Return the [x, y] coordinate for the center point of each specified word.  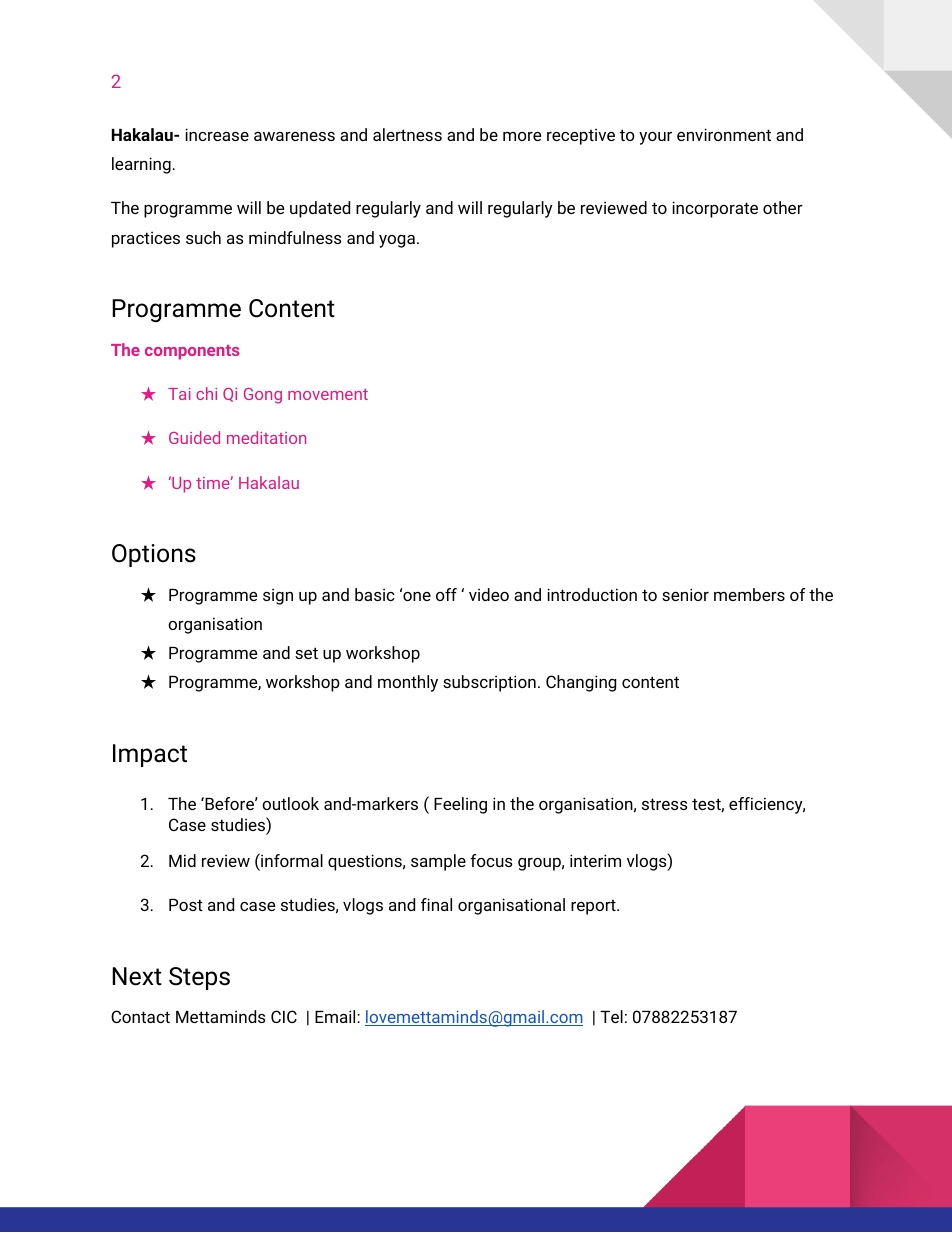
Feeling [460, 805]
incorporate [715, 209]
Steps [199, 978]
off [446, 594]
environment [724, 134]
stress [664, 804]
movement [328, 394]
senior [685, 594]
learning [141, 165]
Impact [150, 755]
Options [154, 555]
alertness [407, 134]
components [192, 352]
